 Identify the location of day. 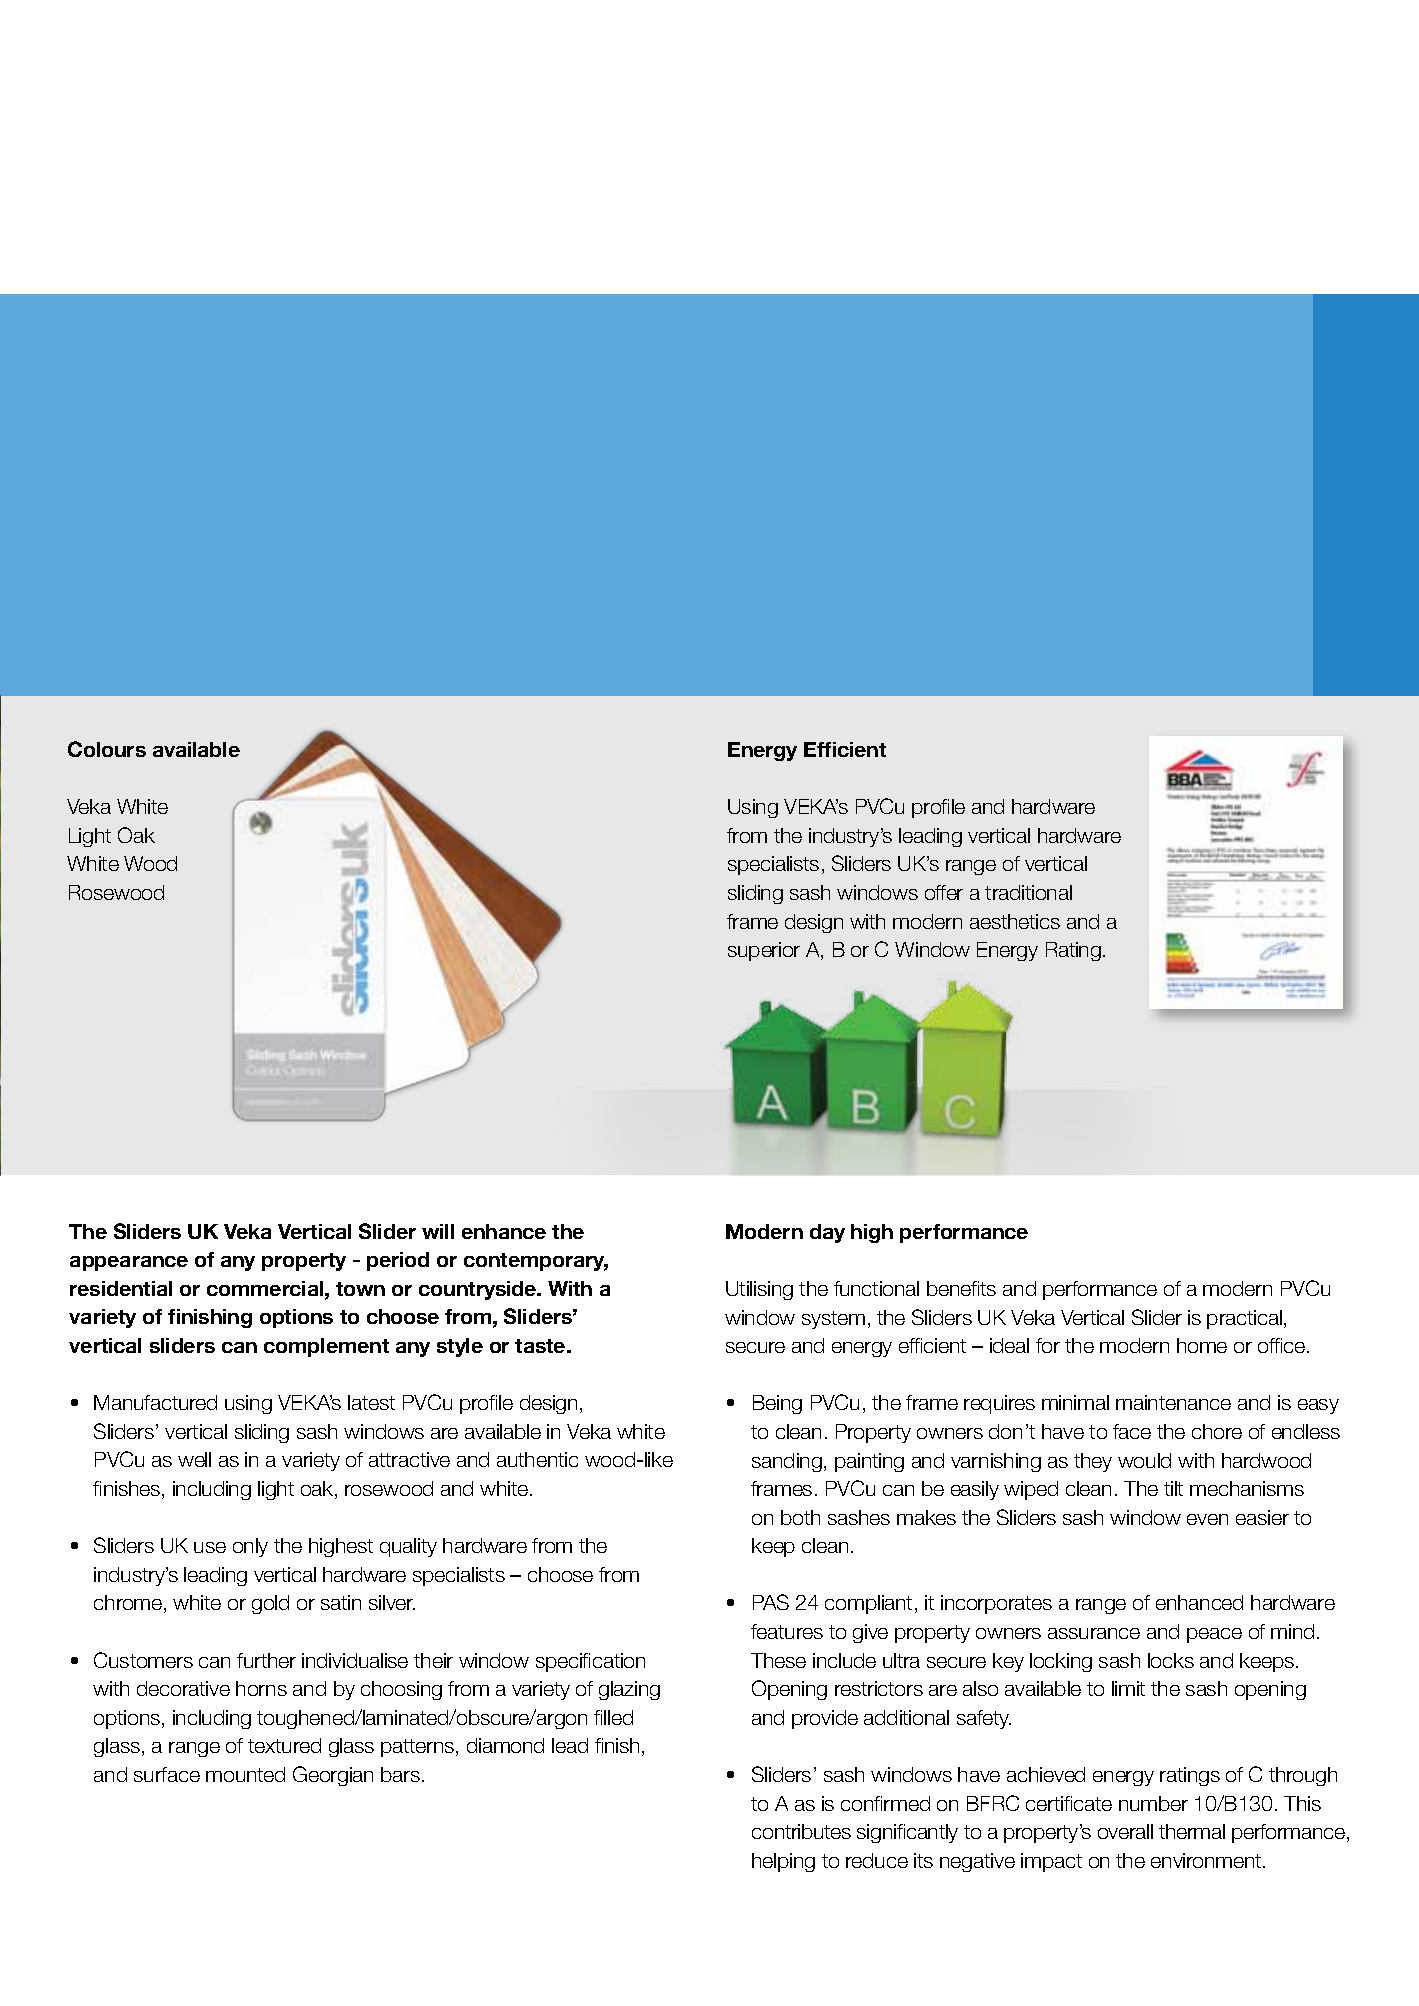
(827, 1233).
